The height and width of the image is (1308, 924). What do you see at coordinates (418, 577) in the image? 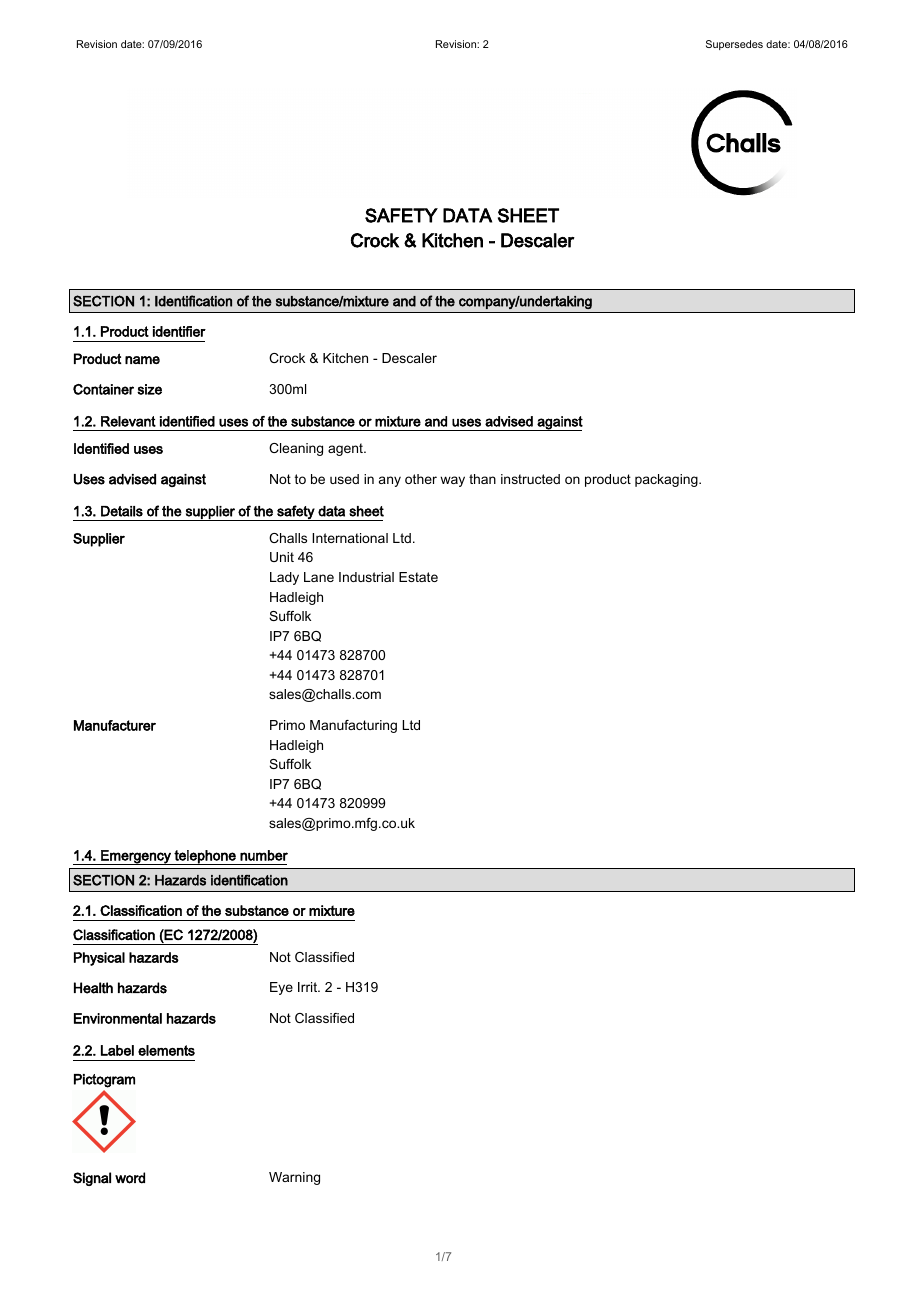
I see `Estate` at bounding box center [418, 577].
